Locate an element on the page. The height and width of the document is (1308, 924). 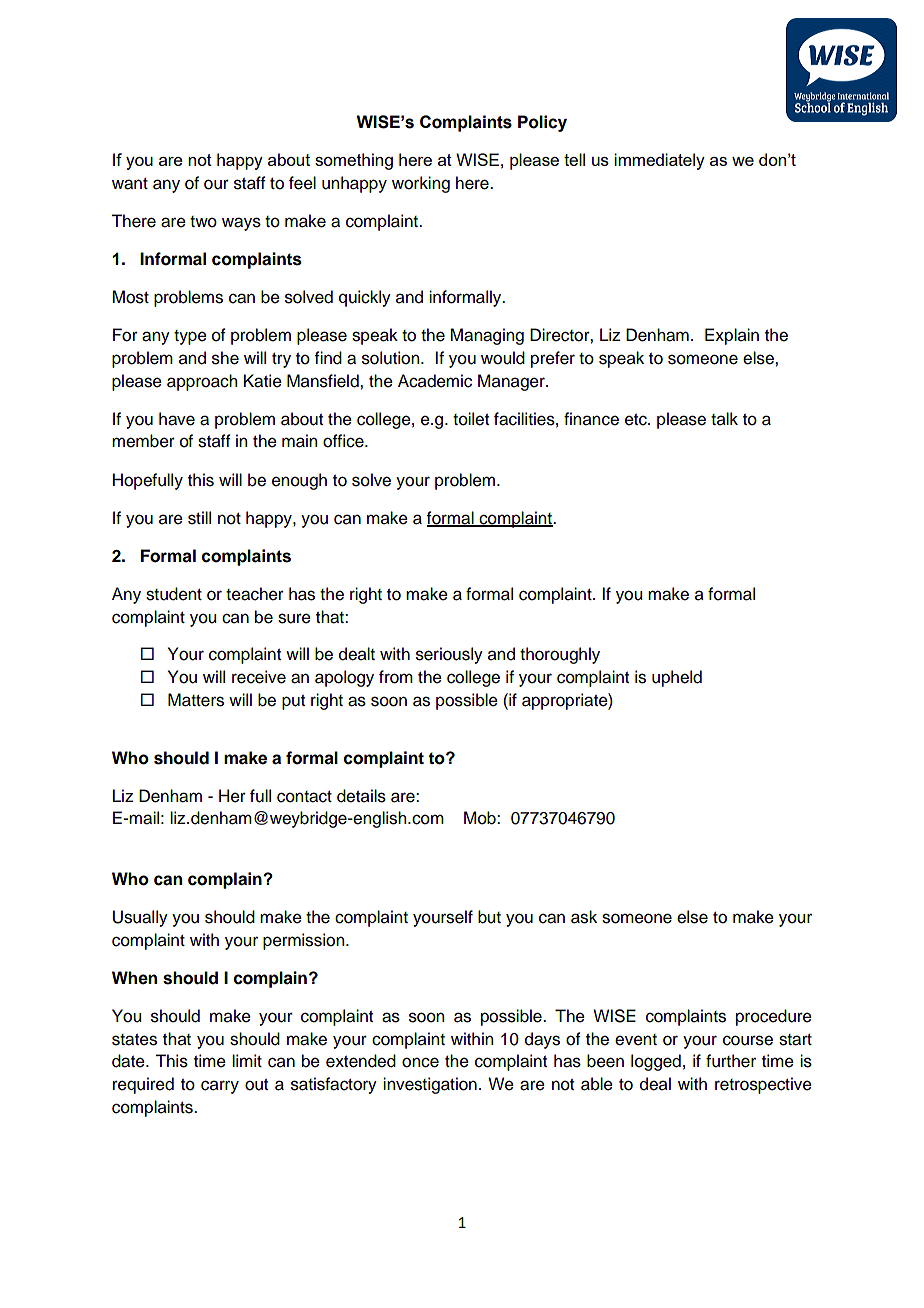
have is located at coordinates (177, 419).
